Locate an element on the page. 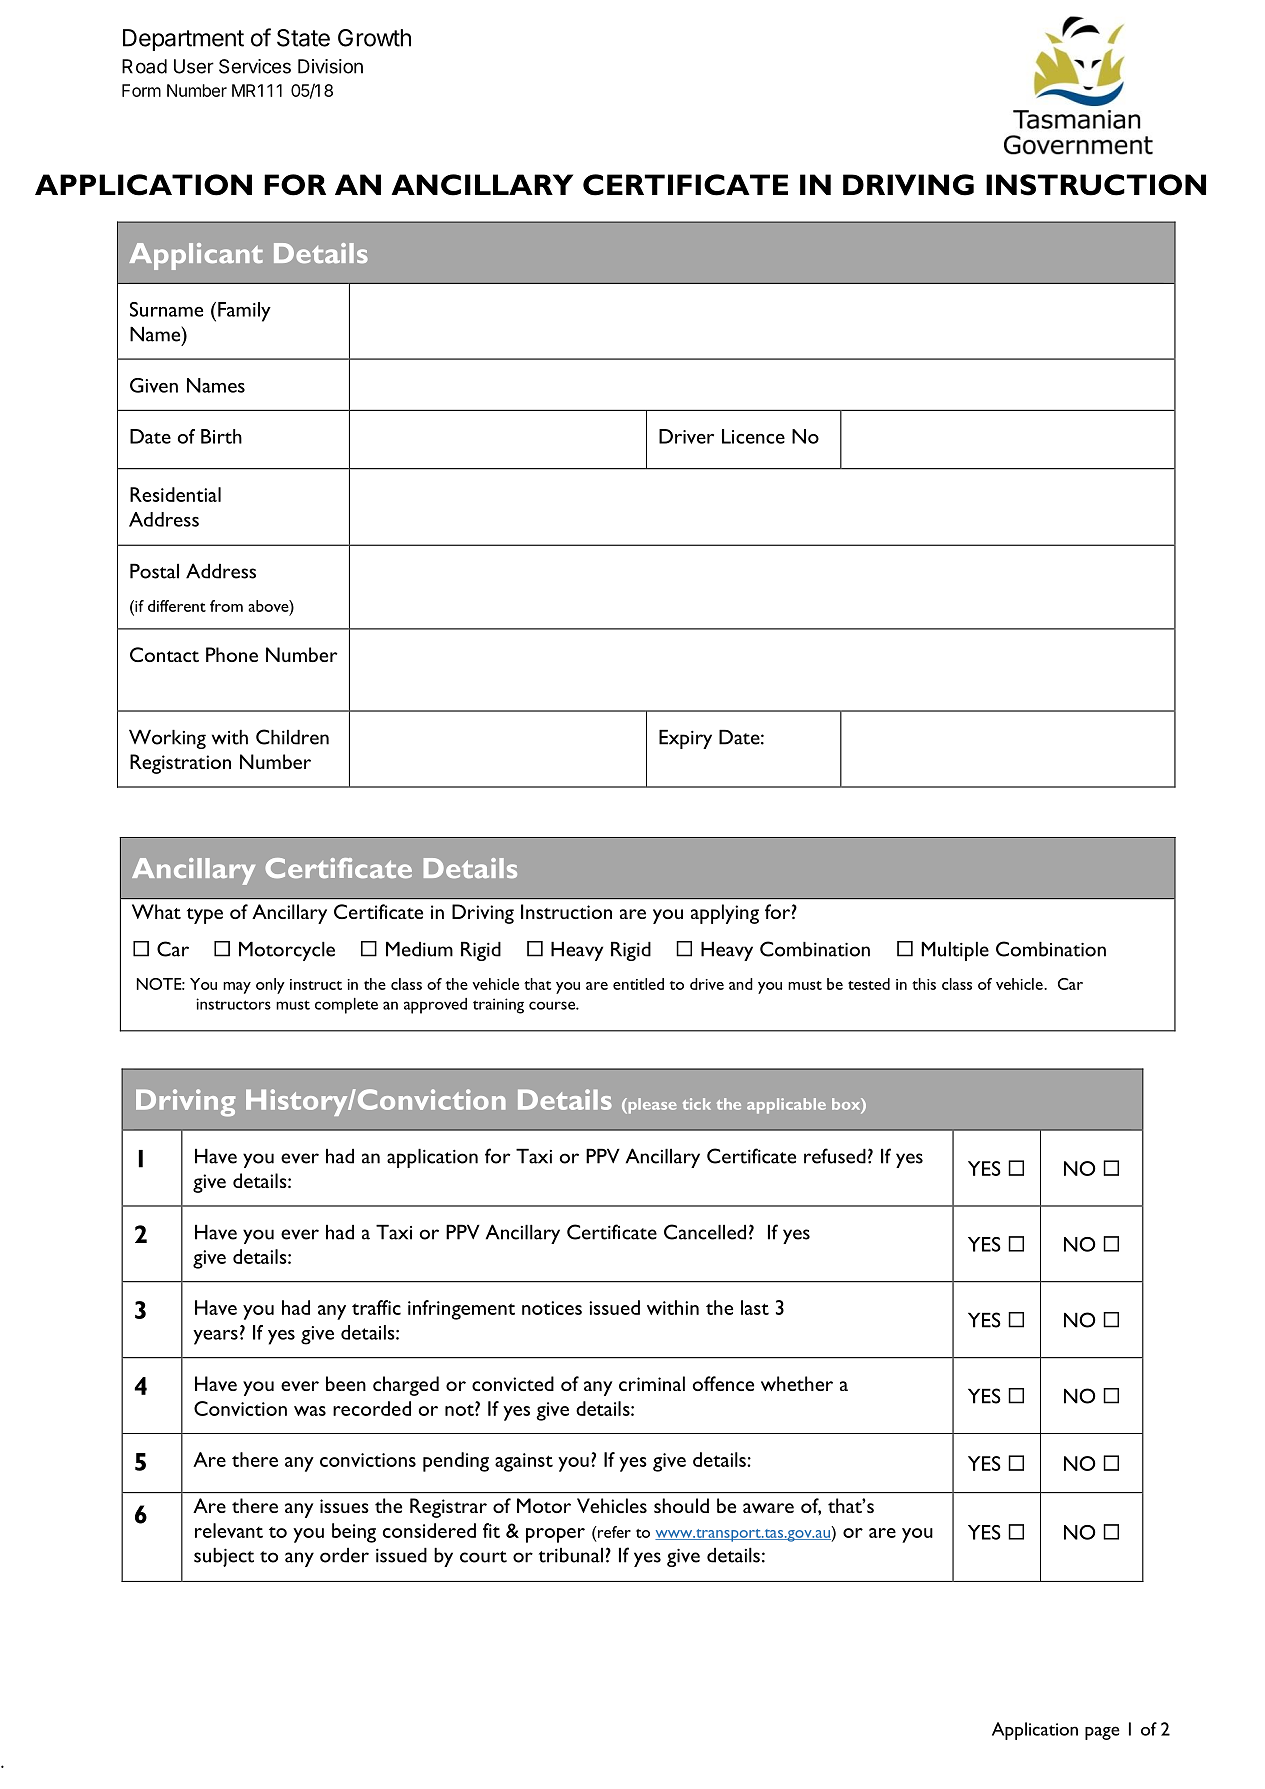 This document has width=1265, height=1789. Growth is located at coordinates (374, 38).
